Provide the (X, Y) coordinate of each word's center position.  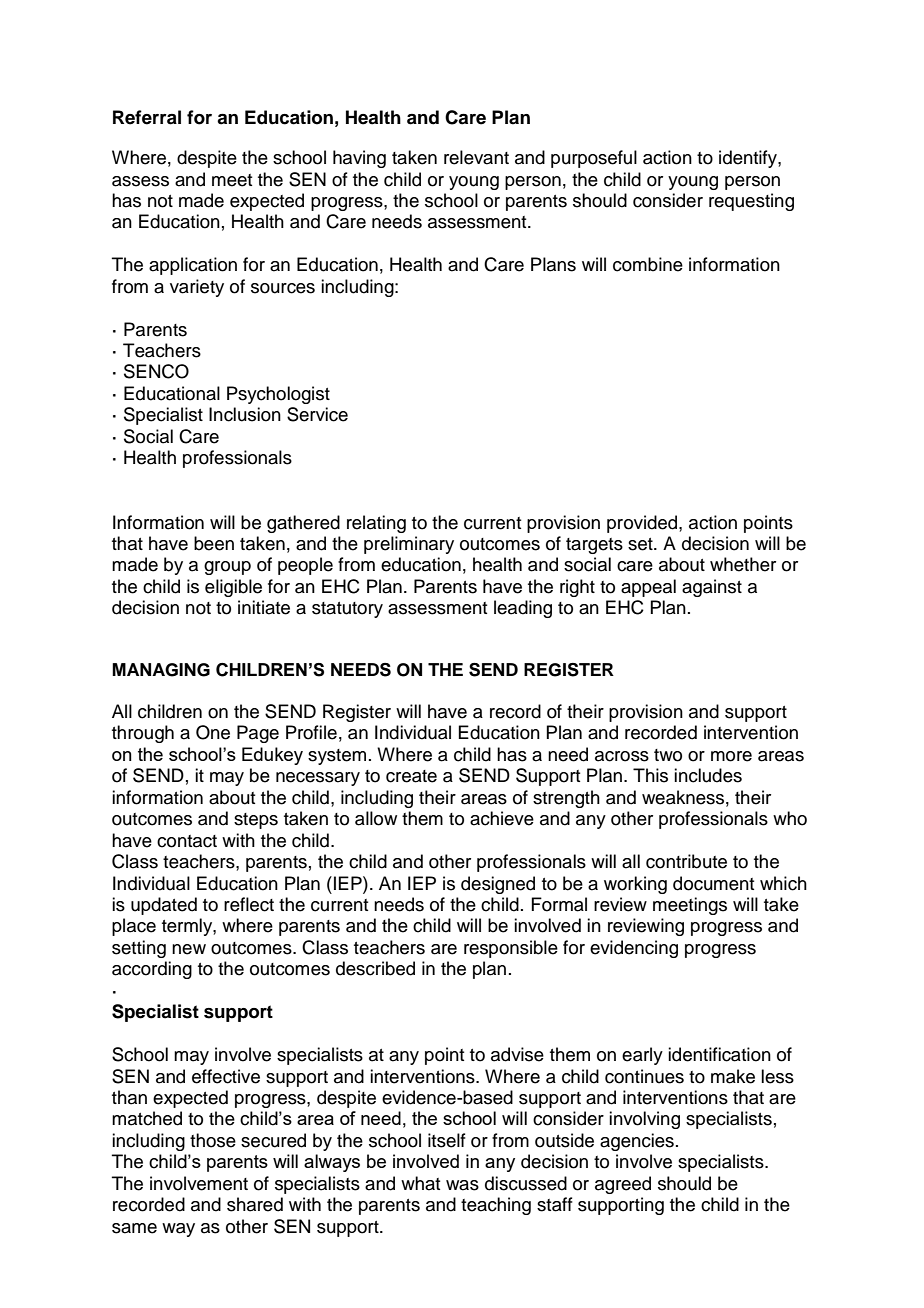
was (462, 1185)
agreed (623, 1185)
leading (523, 609)
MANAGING (161, 670)
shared (255, 1204)
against (712, 588)
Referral (147, 117)
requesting (751, 202)
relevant (476, 157)
